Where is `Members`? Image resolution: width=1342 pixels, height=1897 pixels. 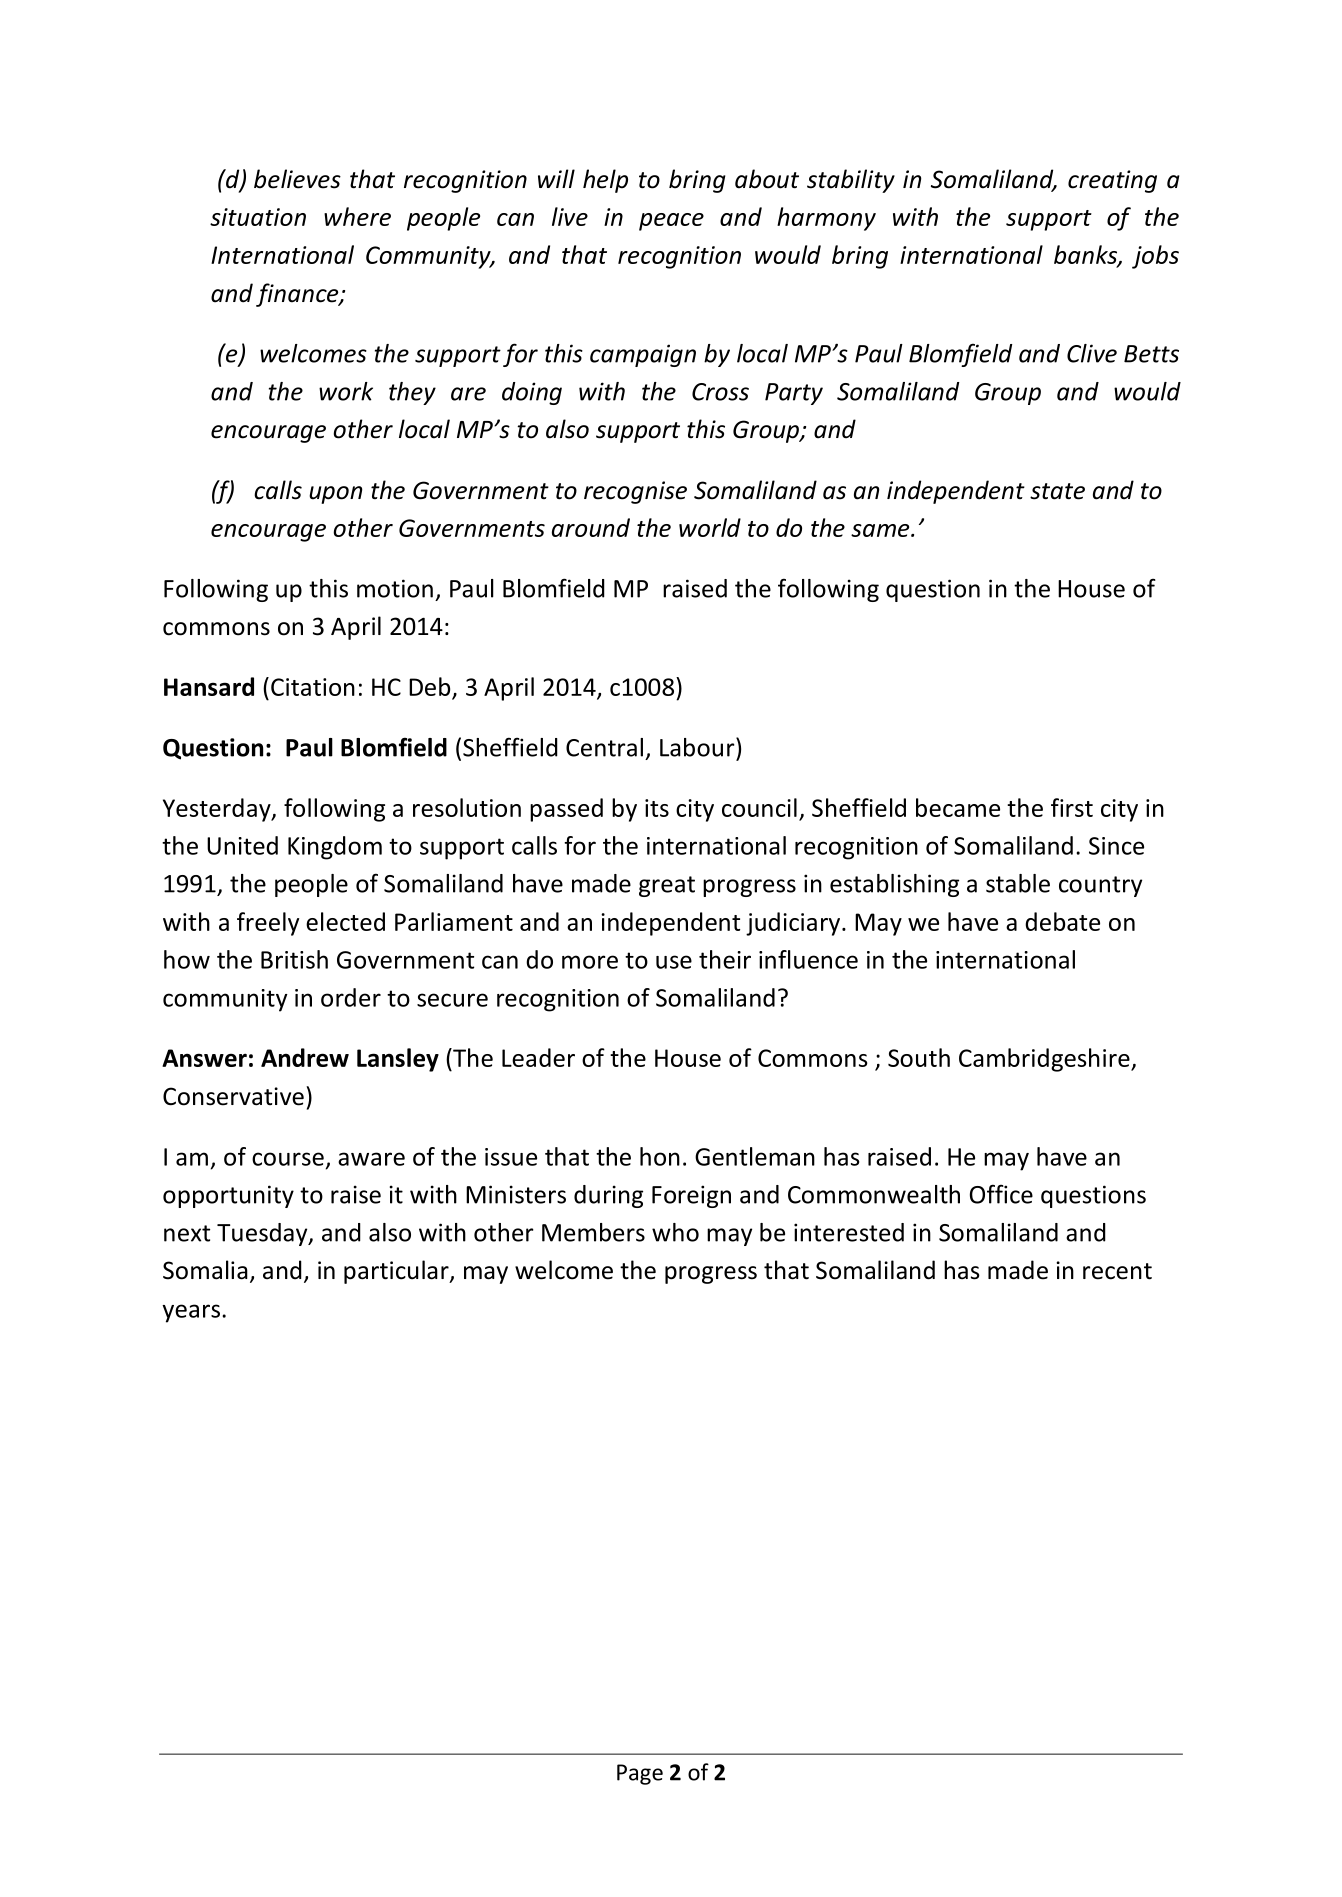 Members is located at coordinates (593, 1232).
